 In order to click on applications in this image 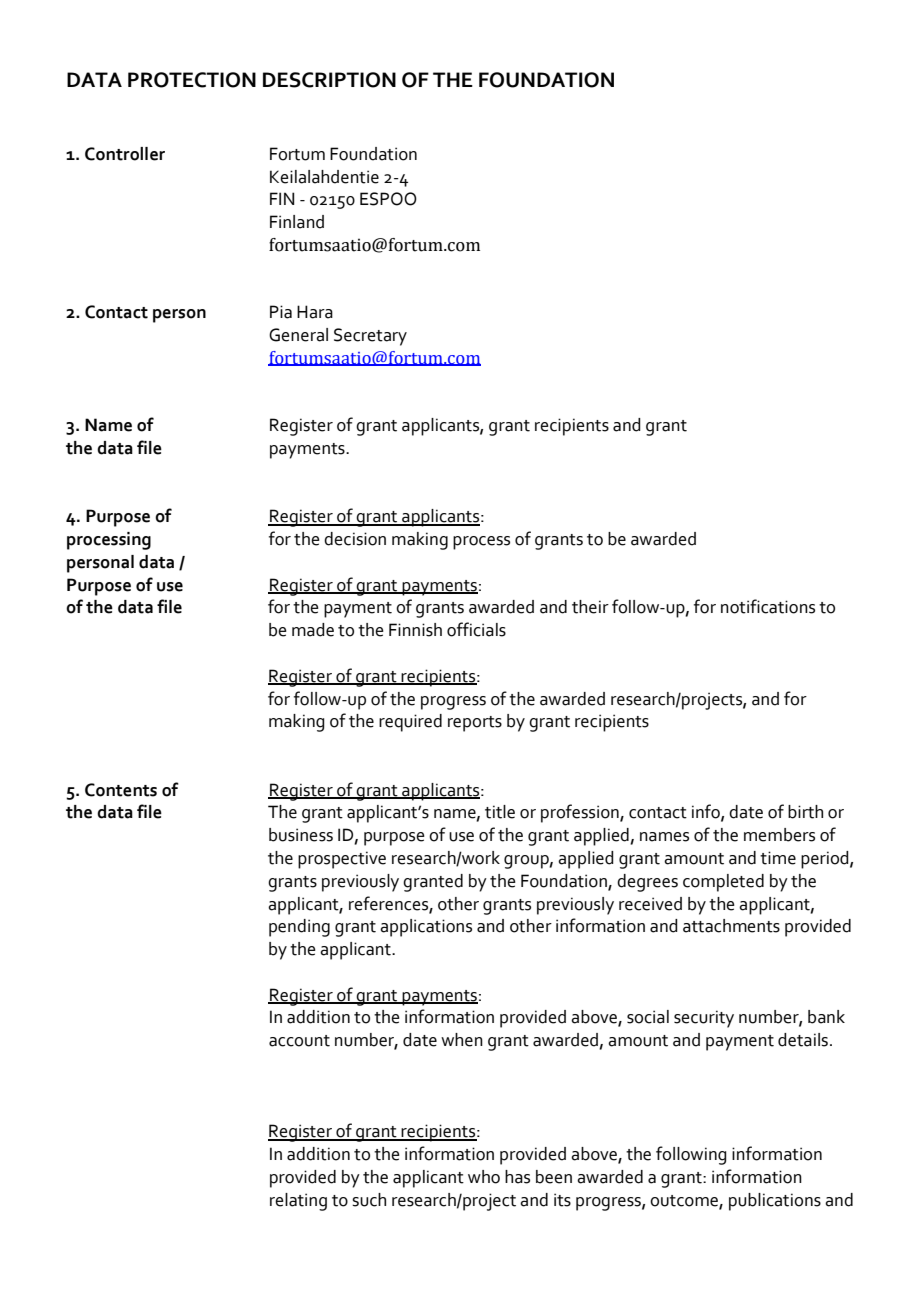, I will do `click(426, 928)`.
